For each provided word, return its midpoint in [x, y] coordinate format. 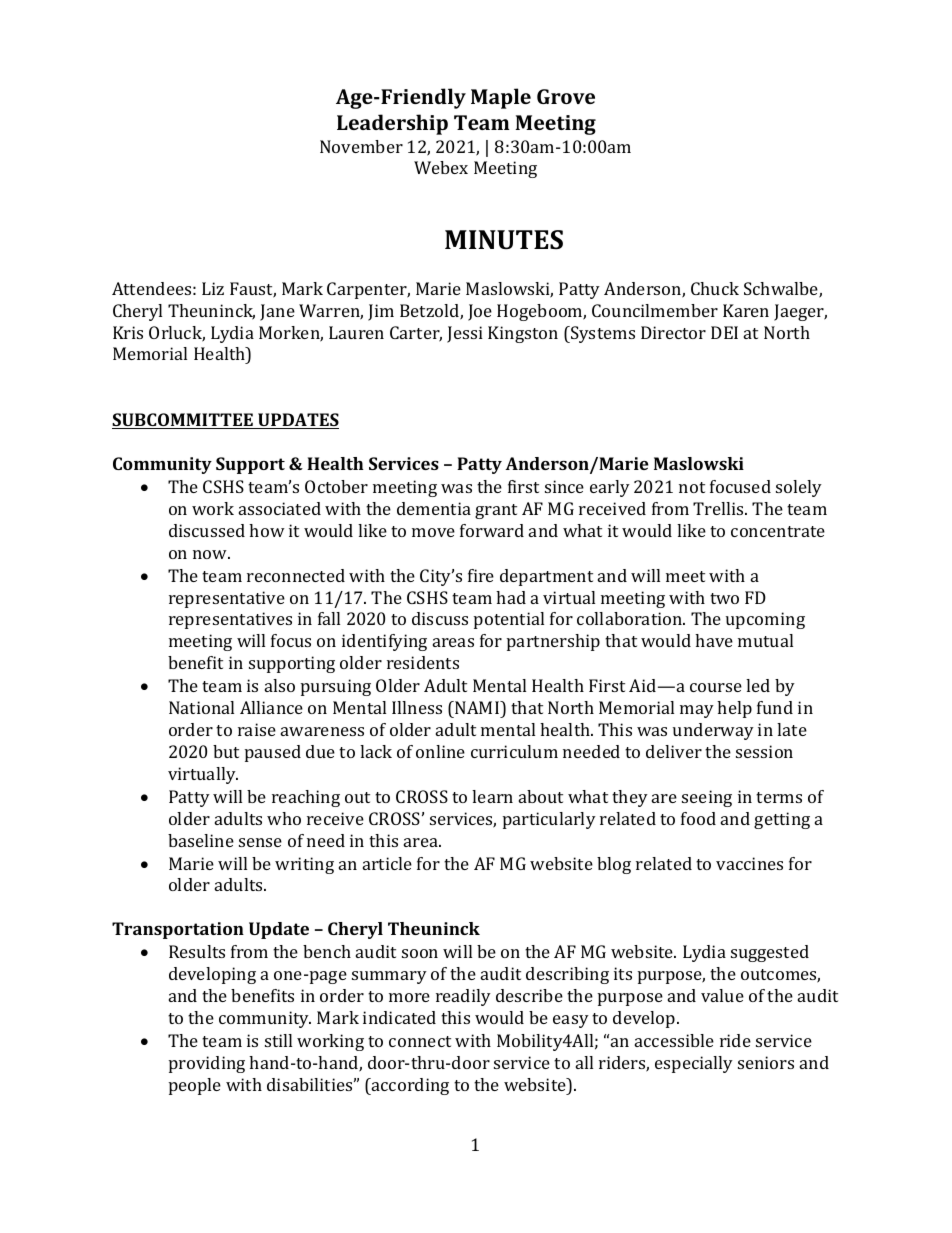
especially [694, 1064]
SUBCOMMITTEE [183, 421]
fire [481, 575]
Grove [566, 96]
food [698, 818]
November [361, 146]
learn [492, 796]
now [211, 554]
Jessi [465, 334]
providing [207, 1064]
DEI [724, 332]
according [409, 1086]
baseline [201, 840]
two [724, 598]
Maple [501, 98]
